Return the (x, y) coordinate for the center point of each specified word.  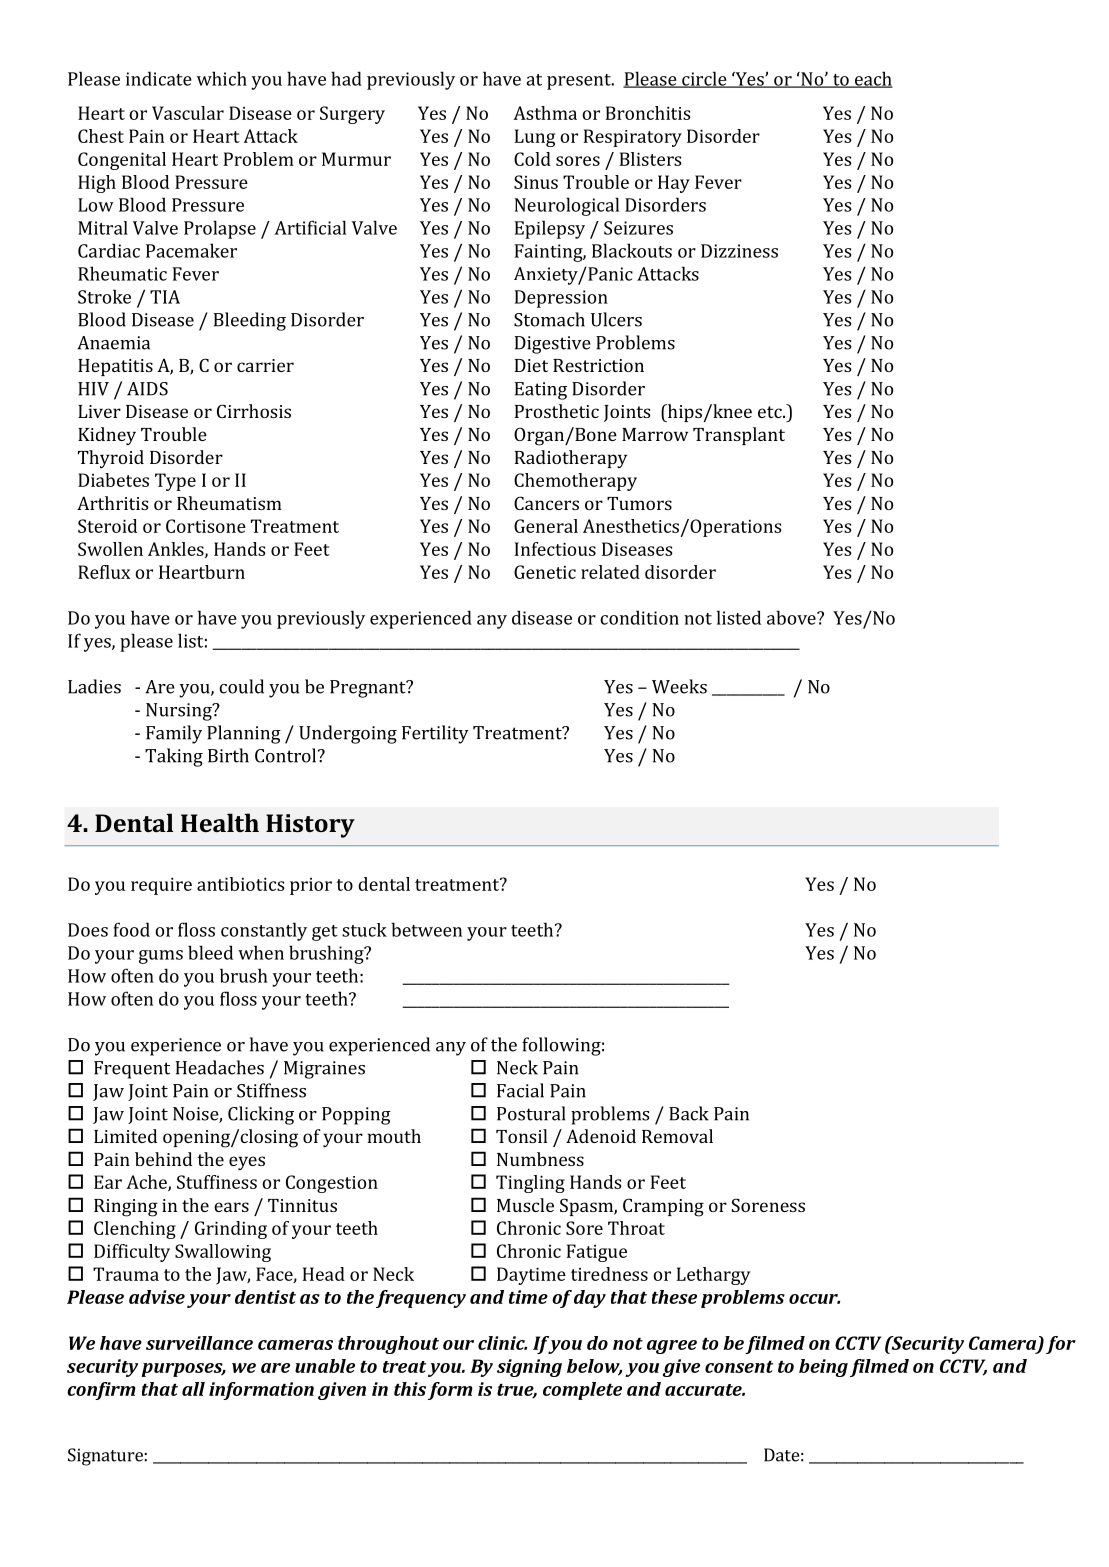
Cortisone (206, 526)
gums (161, 957)
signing (529, 1368)
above (792, 617)
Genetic (545, 572)
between (426, 929)
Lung (535, 138)
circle (704, 79)
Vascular (188, 113)
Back (689, 1113)
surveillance (199, 1343)
